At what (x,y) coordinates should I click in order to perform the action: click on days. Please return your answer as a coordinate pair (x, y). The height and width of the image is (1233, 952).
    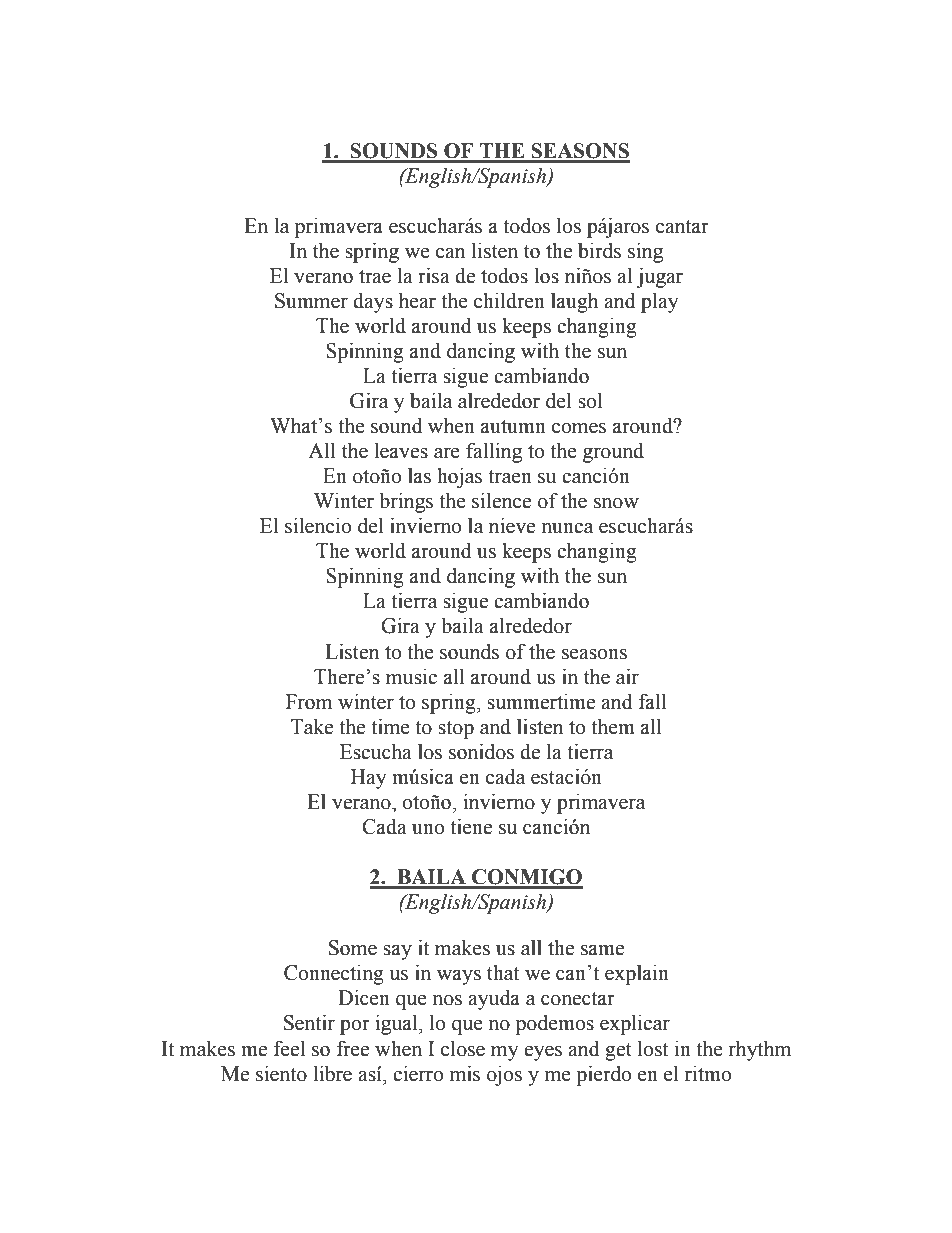
    Looking at the image, I should click on (373, 303).
